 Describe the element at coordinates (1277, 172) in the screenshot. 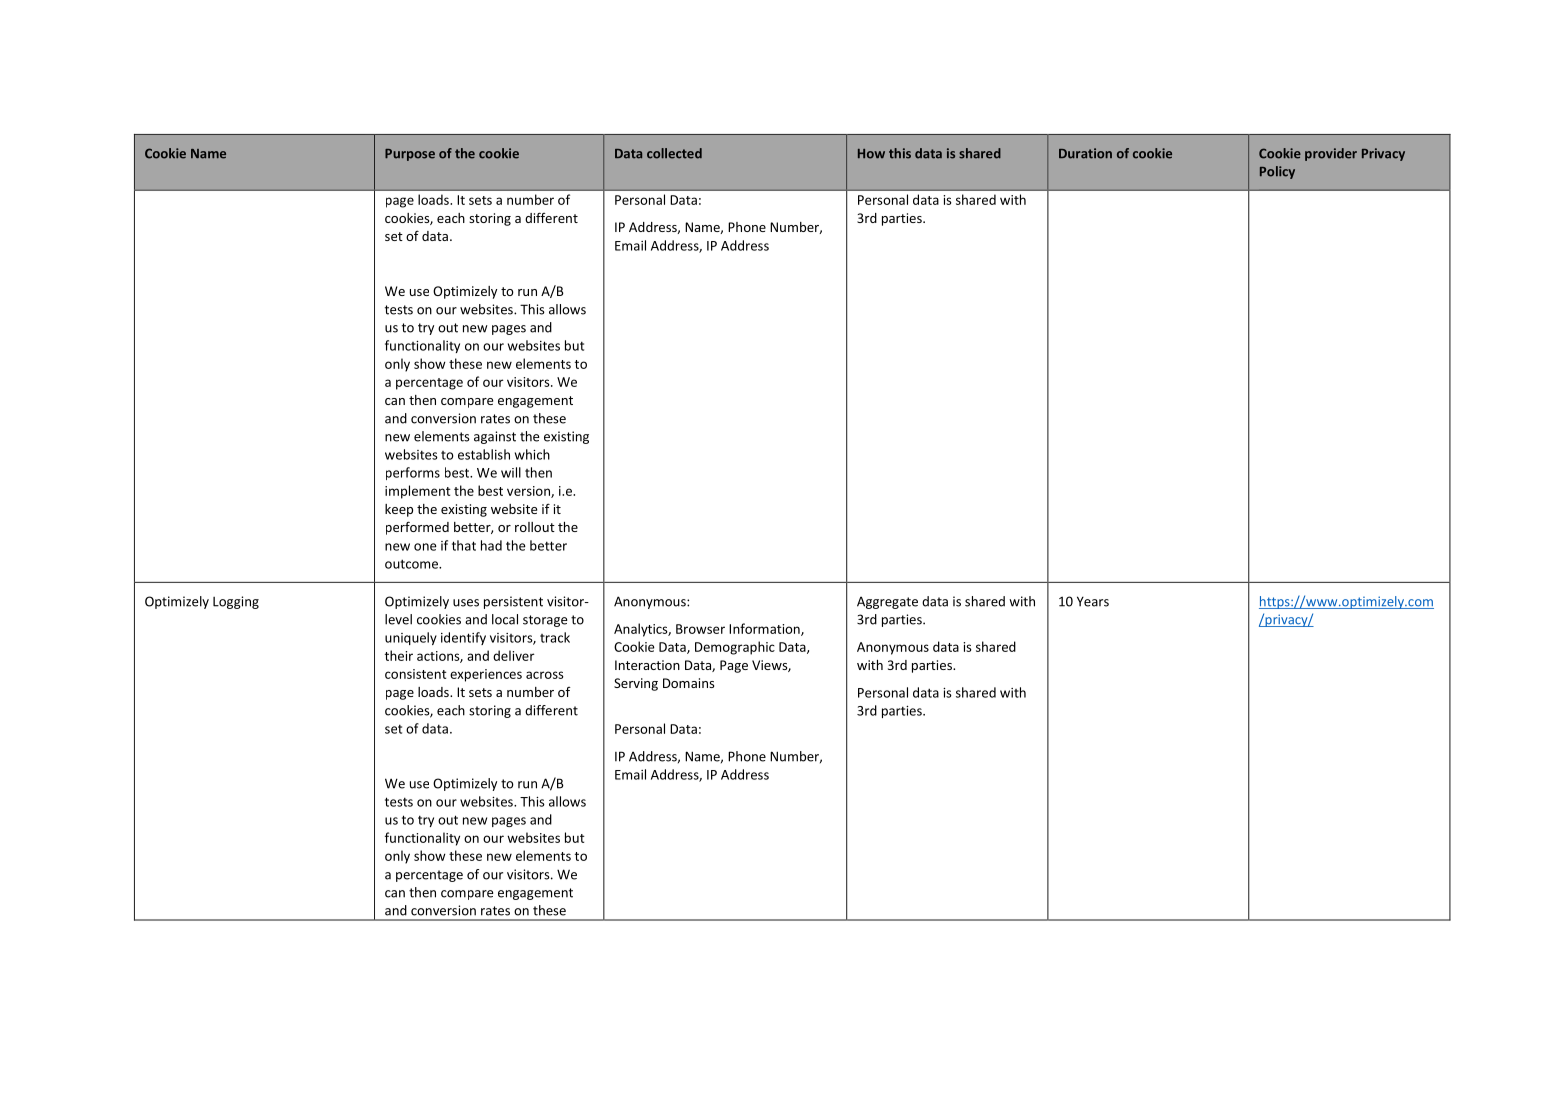

I see `Policy` at that location.
